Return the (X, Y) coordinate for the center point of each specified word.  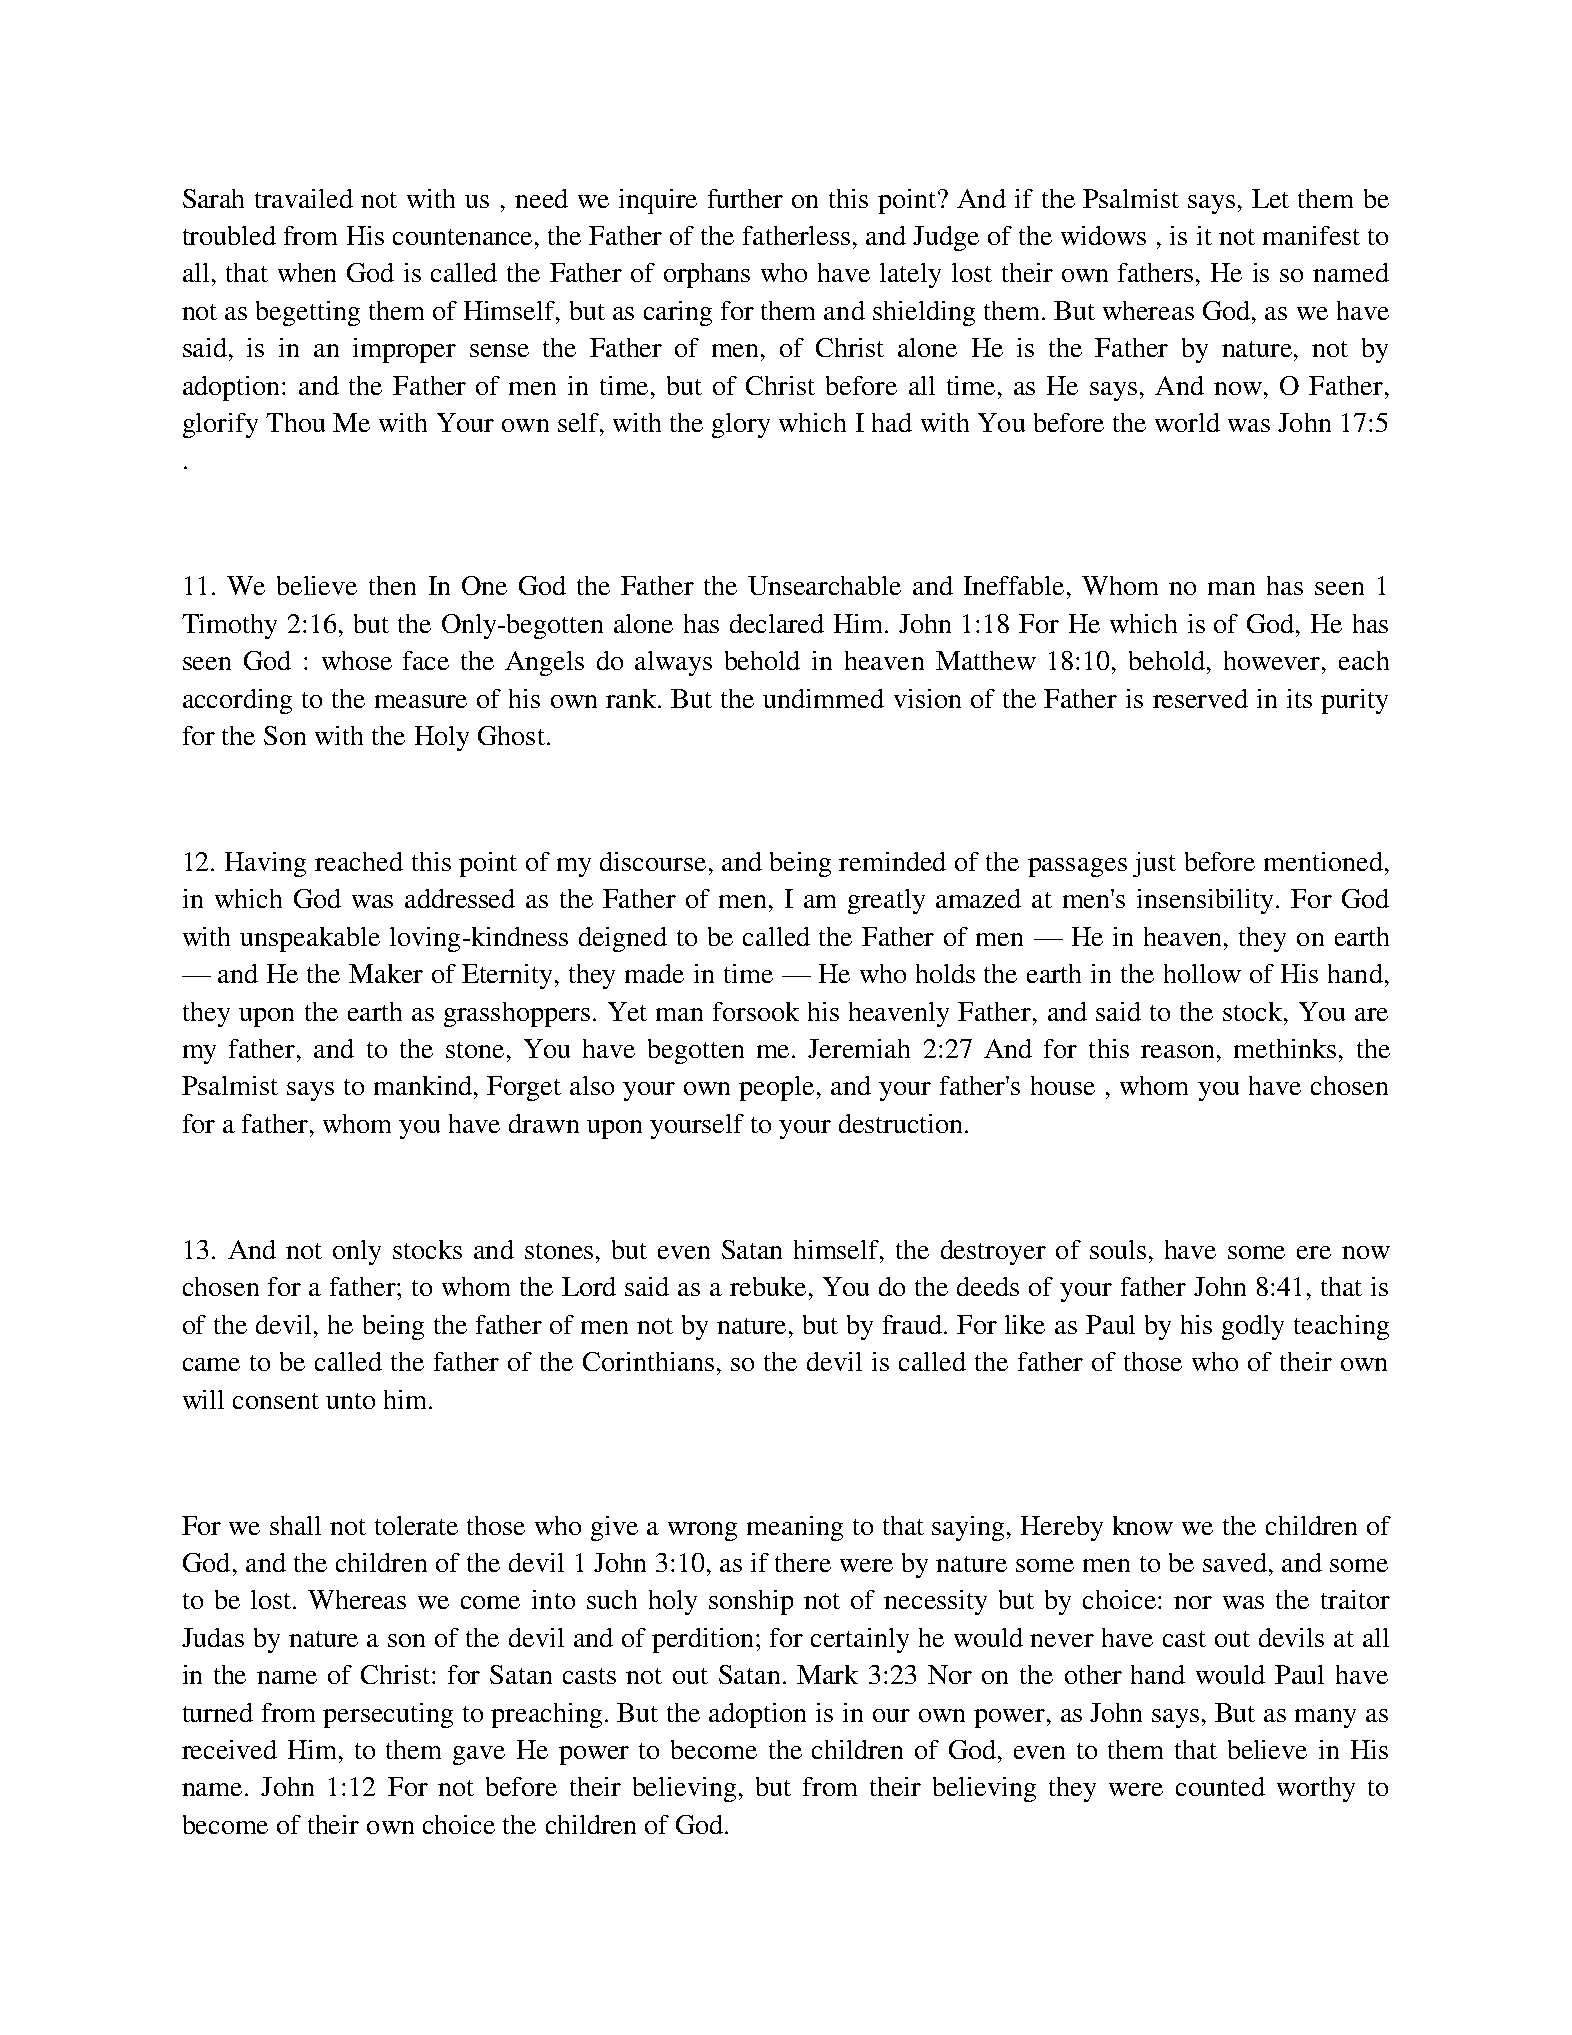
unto (350, 1401)
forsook (756, 1011)
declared (777, 623)
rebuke (768, 1286)
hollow (1202, 973)
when (307, 272)
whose (357, 660)
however (1273, 660)
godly (1253, 1327)
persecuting (388, 1715)
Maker (386, 973)
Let (1270, 198)
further (745, 198)
